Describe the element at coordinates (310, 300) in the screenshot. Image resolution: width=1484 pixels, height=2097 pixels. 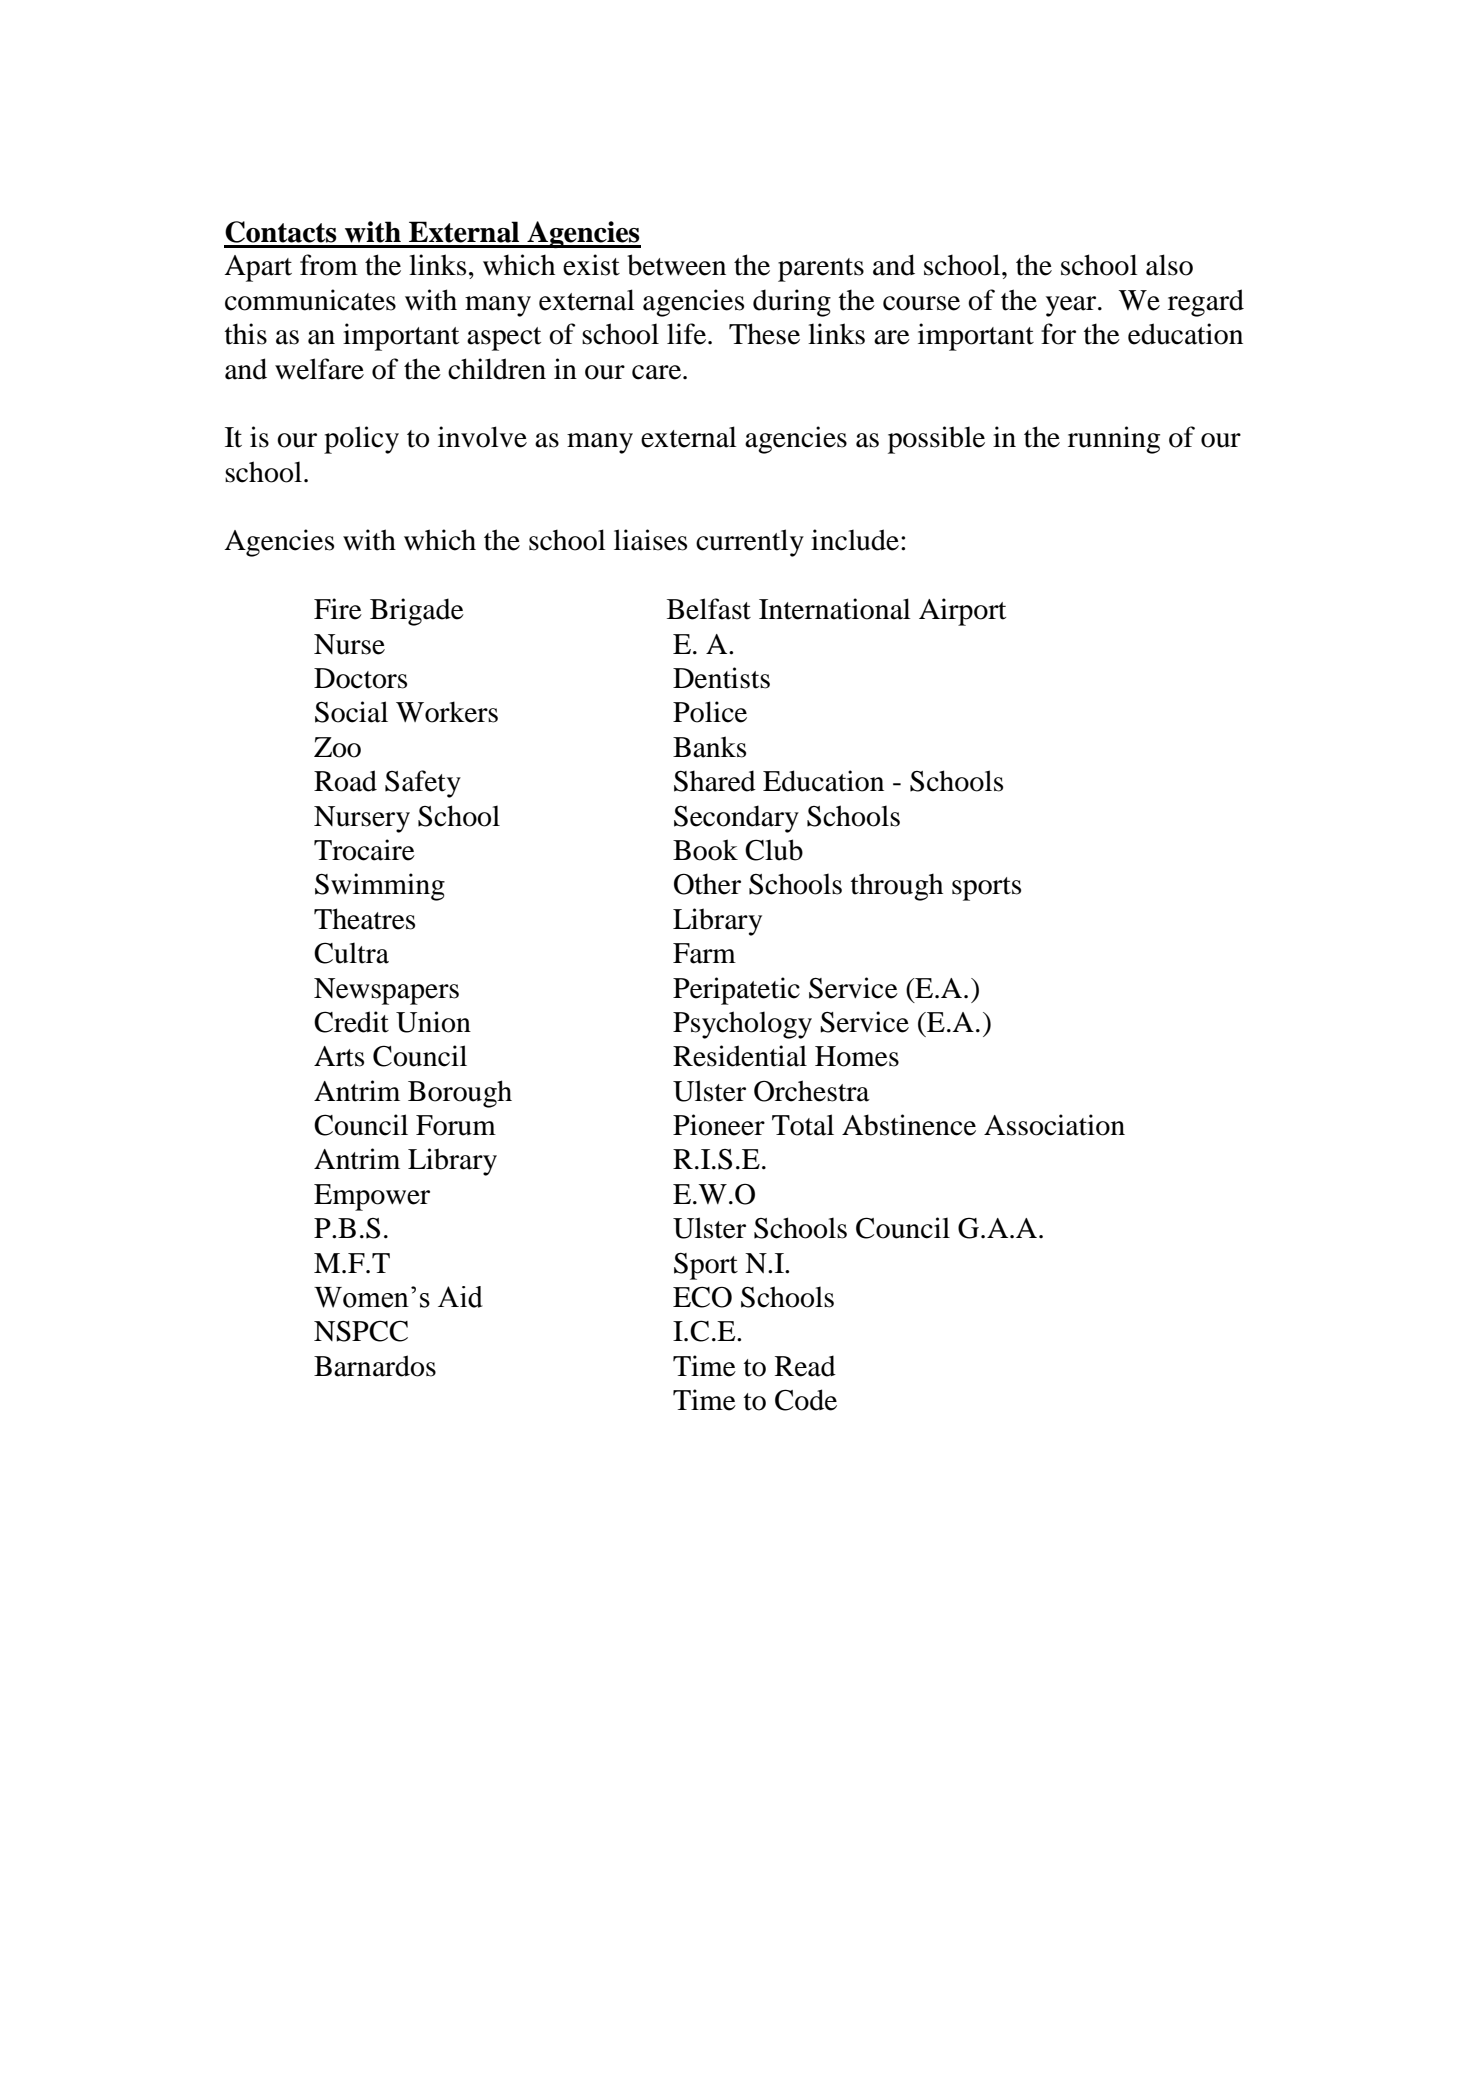
I see `communicates` at that location.
